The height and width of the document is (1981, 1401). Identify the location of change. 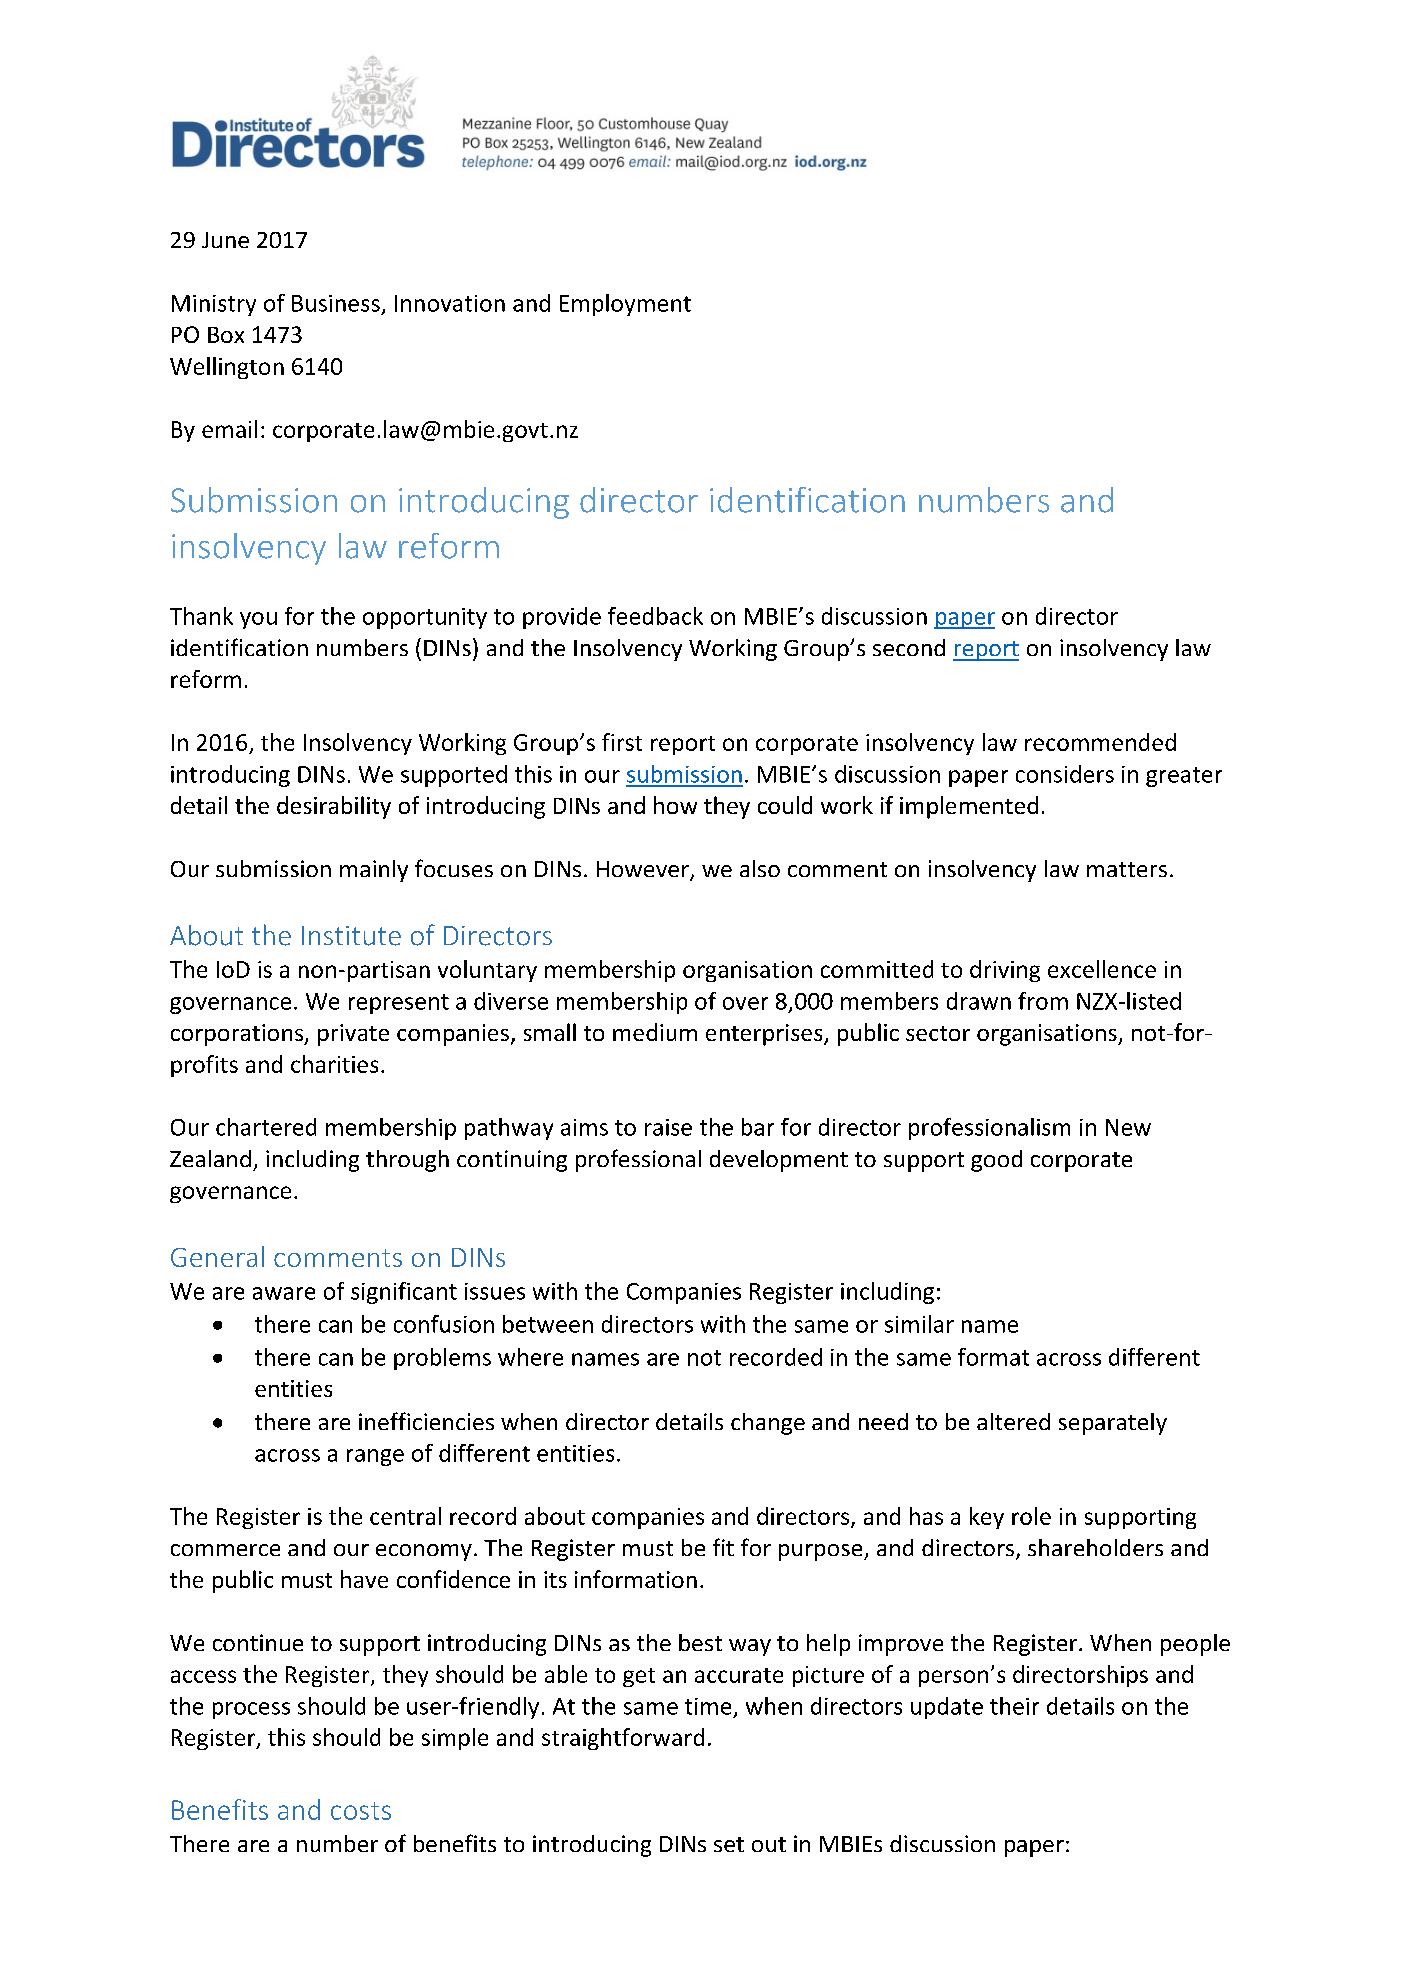
(768, 1424).
